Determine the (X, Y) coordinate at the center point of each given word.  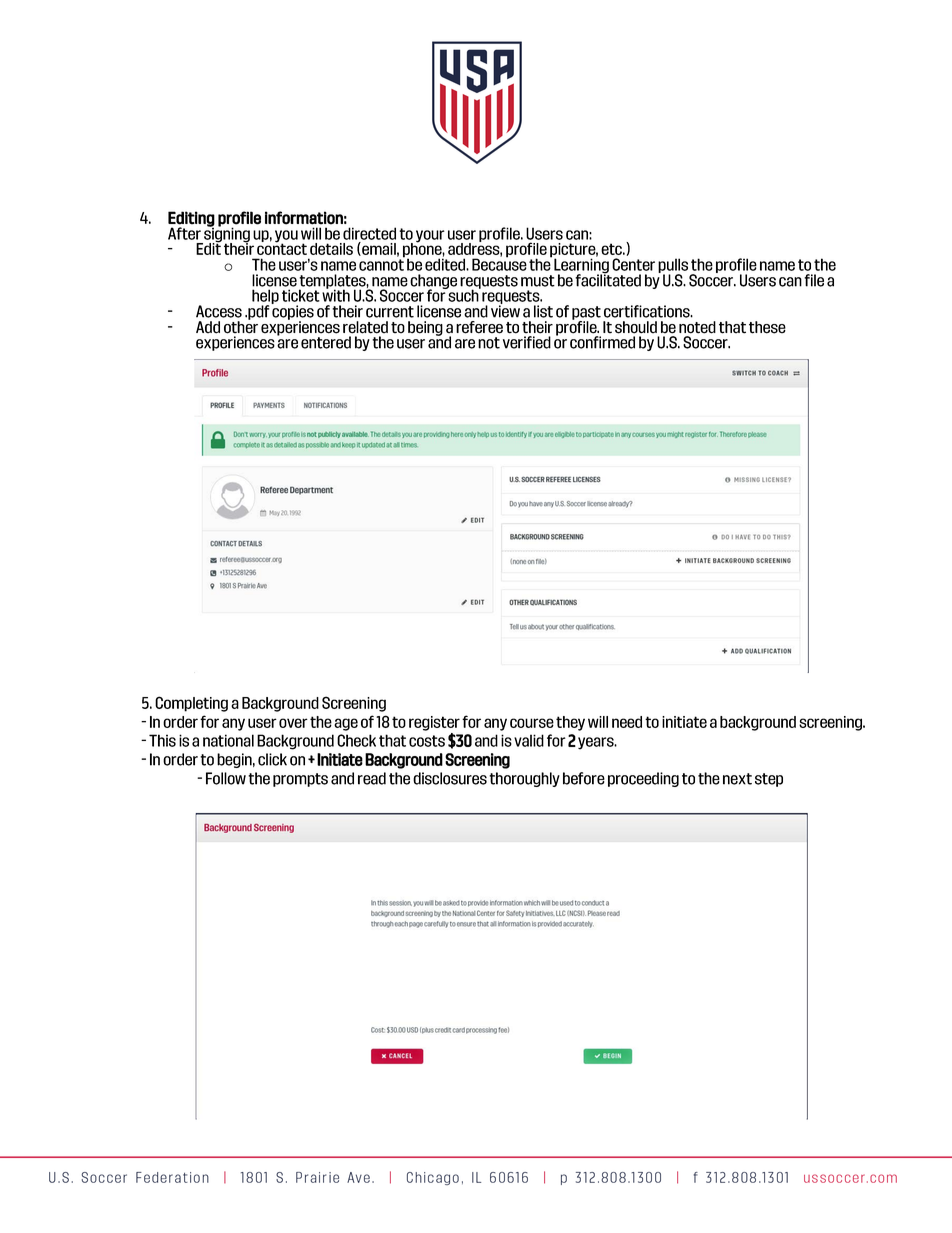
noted (697, 327)
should (636, 327)
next (737, 779)
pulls (673, 267)
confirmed (602, 342)
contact (282, 248)
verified (527, 342)
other (241, 326)
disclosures (450, 778)
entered (326, 342)
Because (499, 263)
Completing (191, 704)
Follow (226, 778)
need (627, 722)
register (434, 723)
